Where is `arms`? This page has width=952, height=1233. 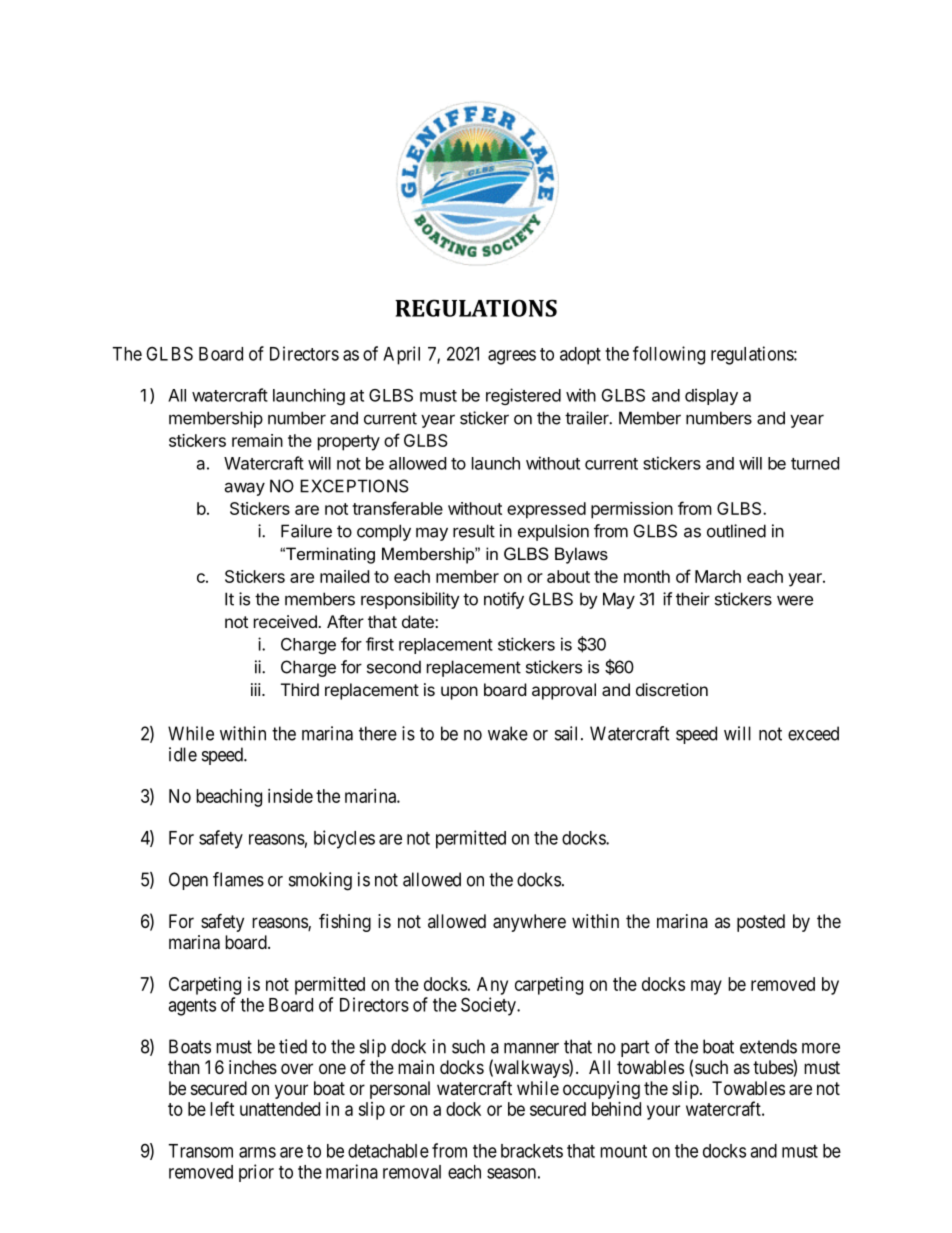 arms is located at coordinates (257, 1152).
